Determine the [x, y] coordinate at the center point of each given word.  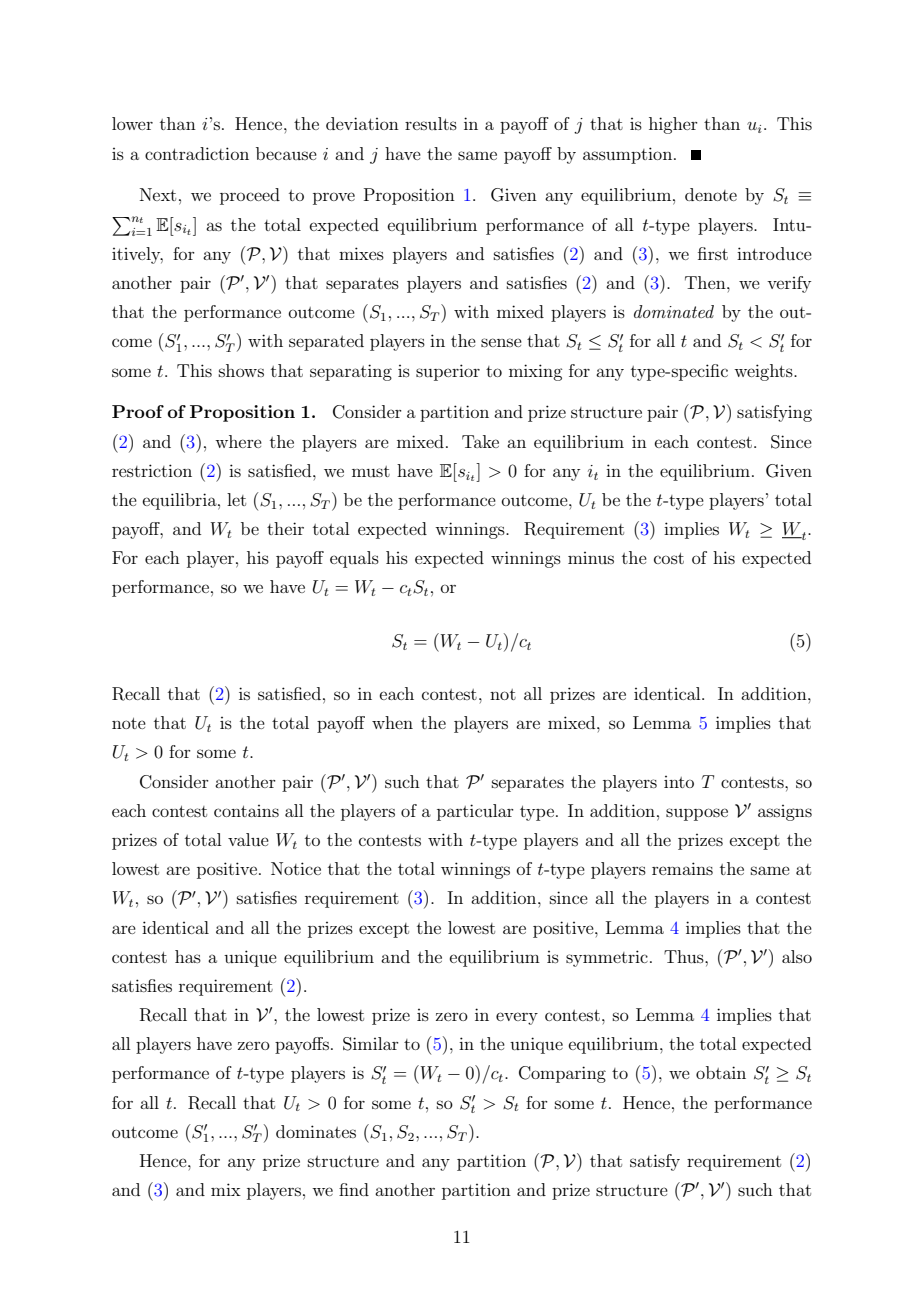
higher [673, 125]
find [354, 1189]
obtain [721, 1072]
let [236, 499]
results [431, 123]
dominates [316, 1131]
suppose [697, 814]
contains [246, 811]
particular [475, 812]
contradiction [197, 153]
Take [480, 441]
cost [669, 558]
